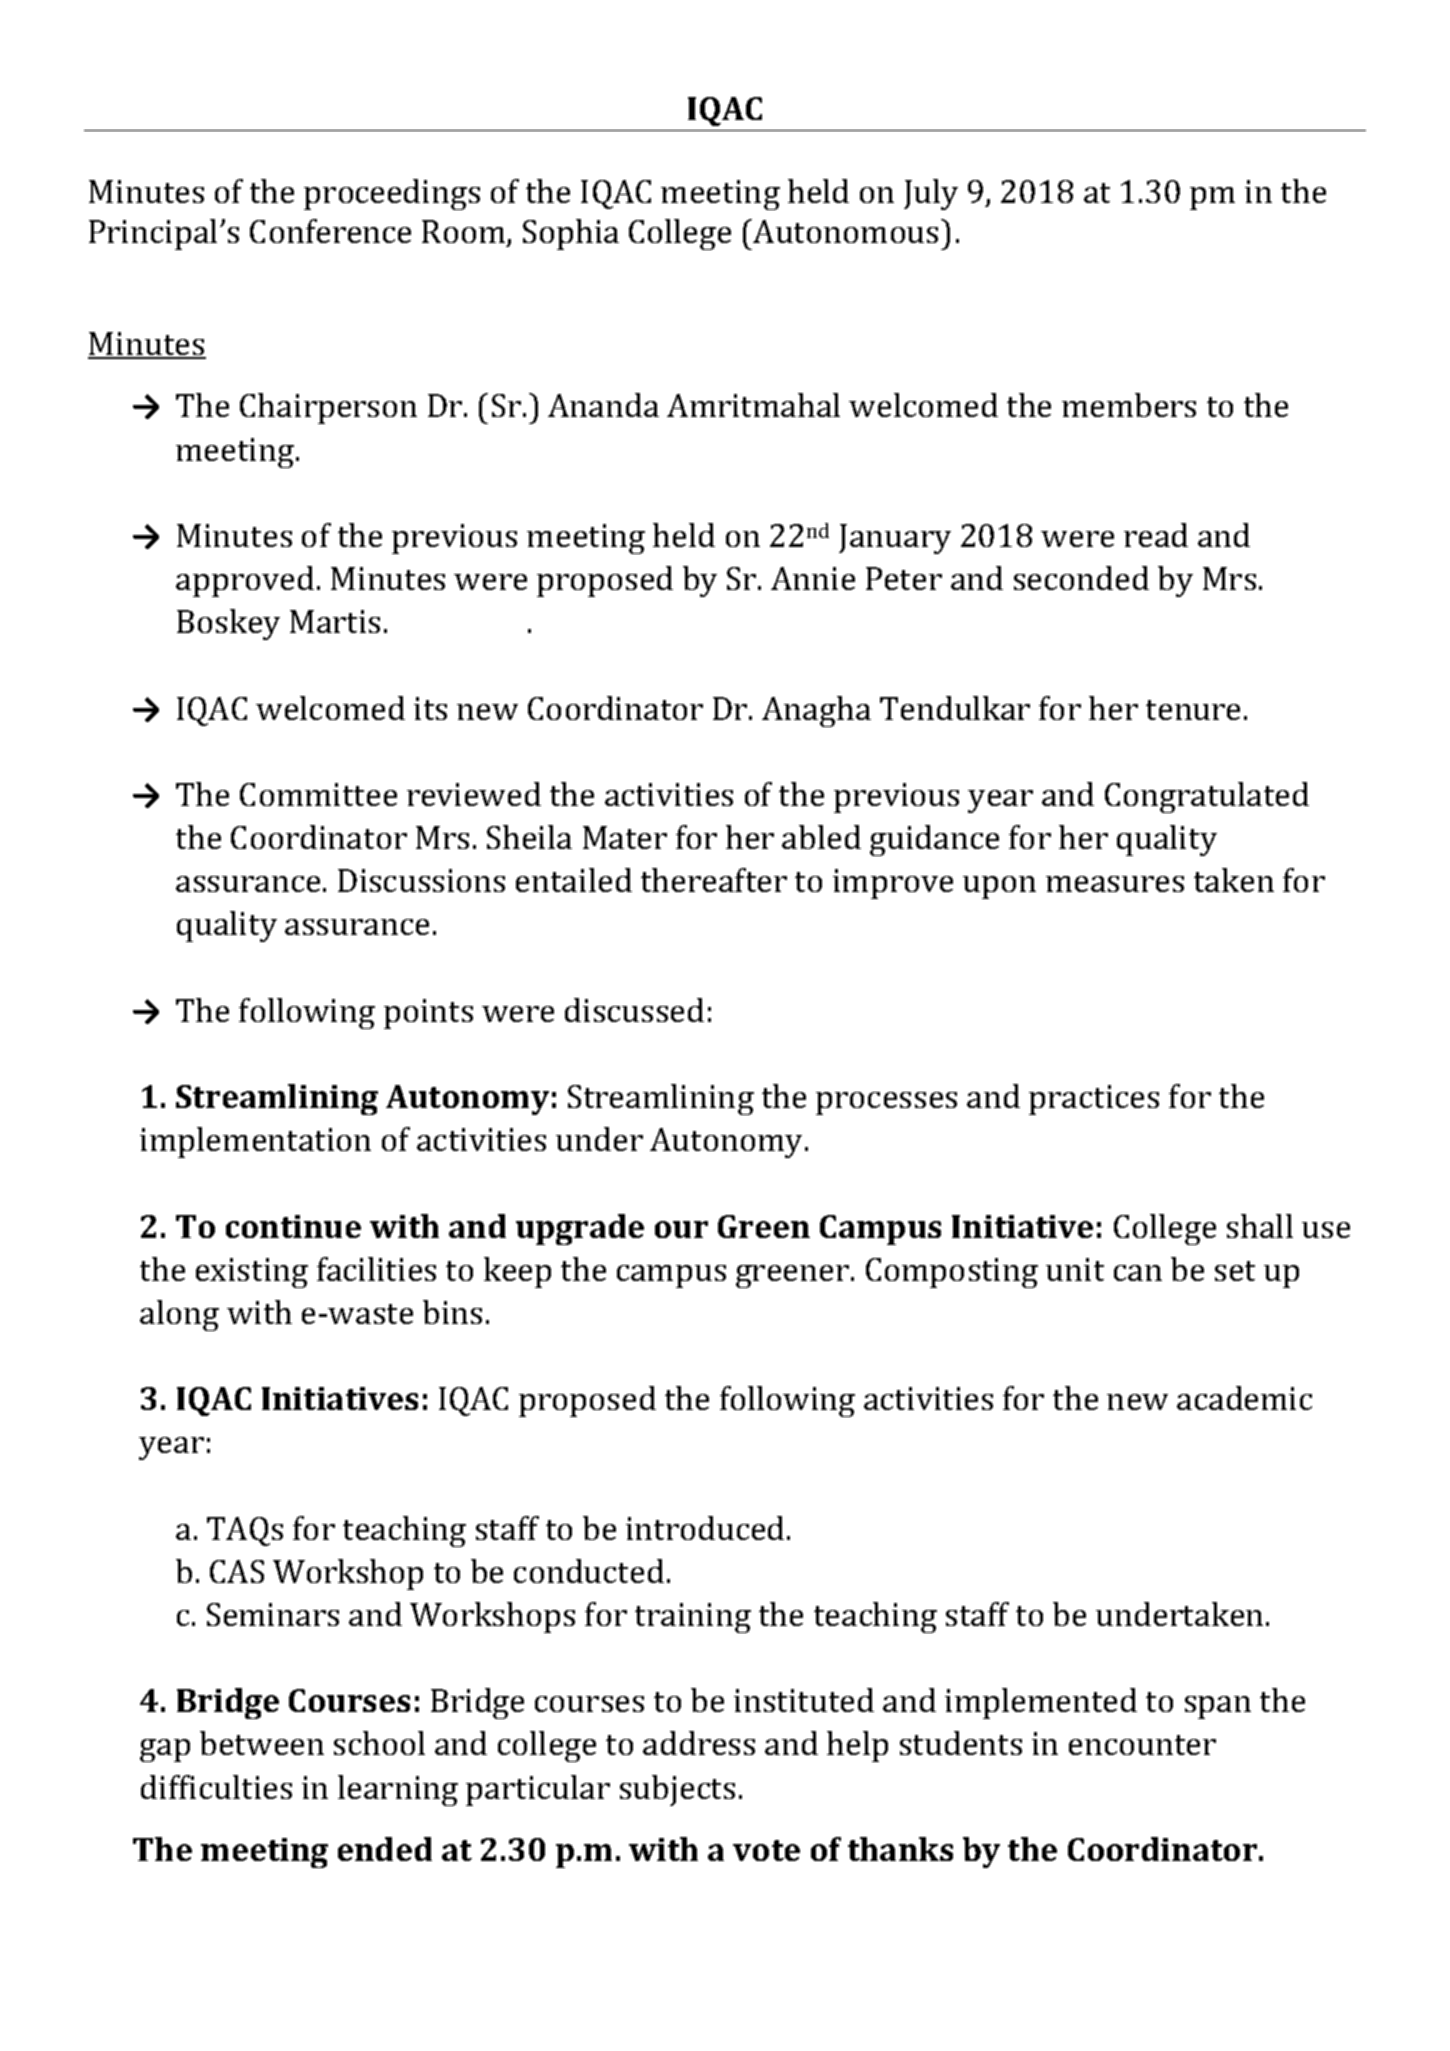 This screenshot has height=2051, width=1450. I want to click on abled, so click(821, 837).
